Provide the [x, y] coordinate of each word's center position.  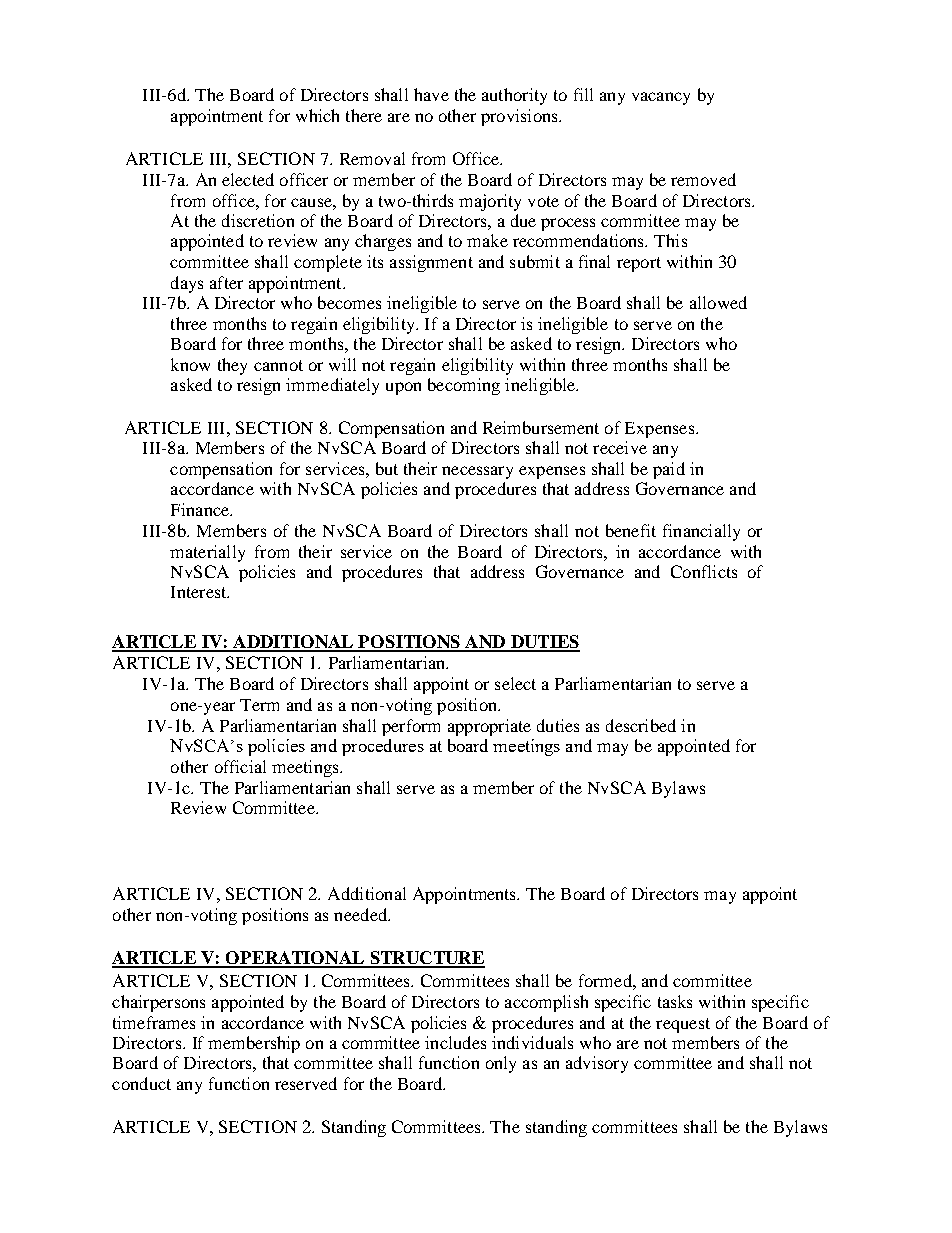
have [431, 94]
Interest [200, 592]
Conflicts [704, 571]
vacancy [661, 98]
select [515, 683]
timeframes [154, 1022]
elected [248, 179]
